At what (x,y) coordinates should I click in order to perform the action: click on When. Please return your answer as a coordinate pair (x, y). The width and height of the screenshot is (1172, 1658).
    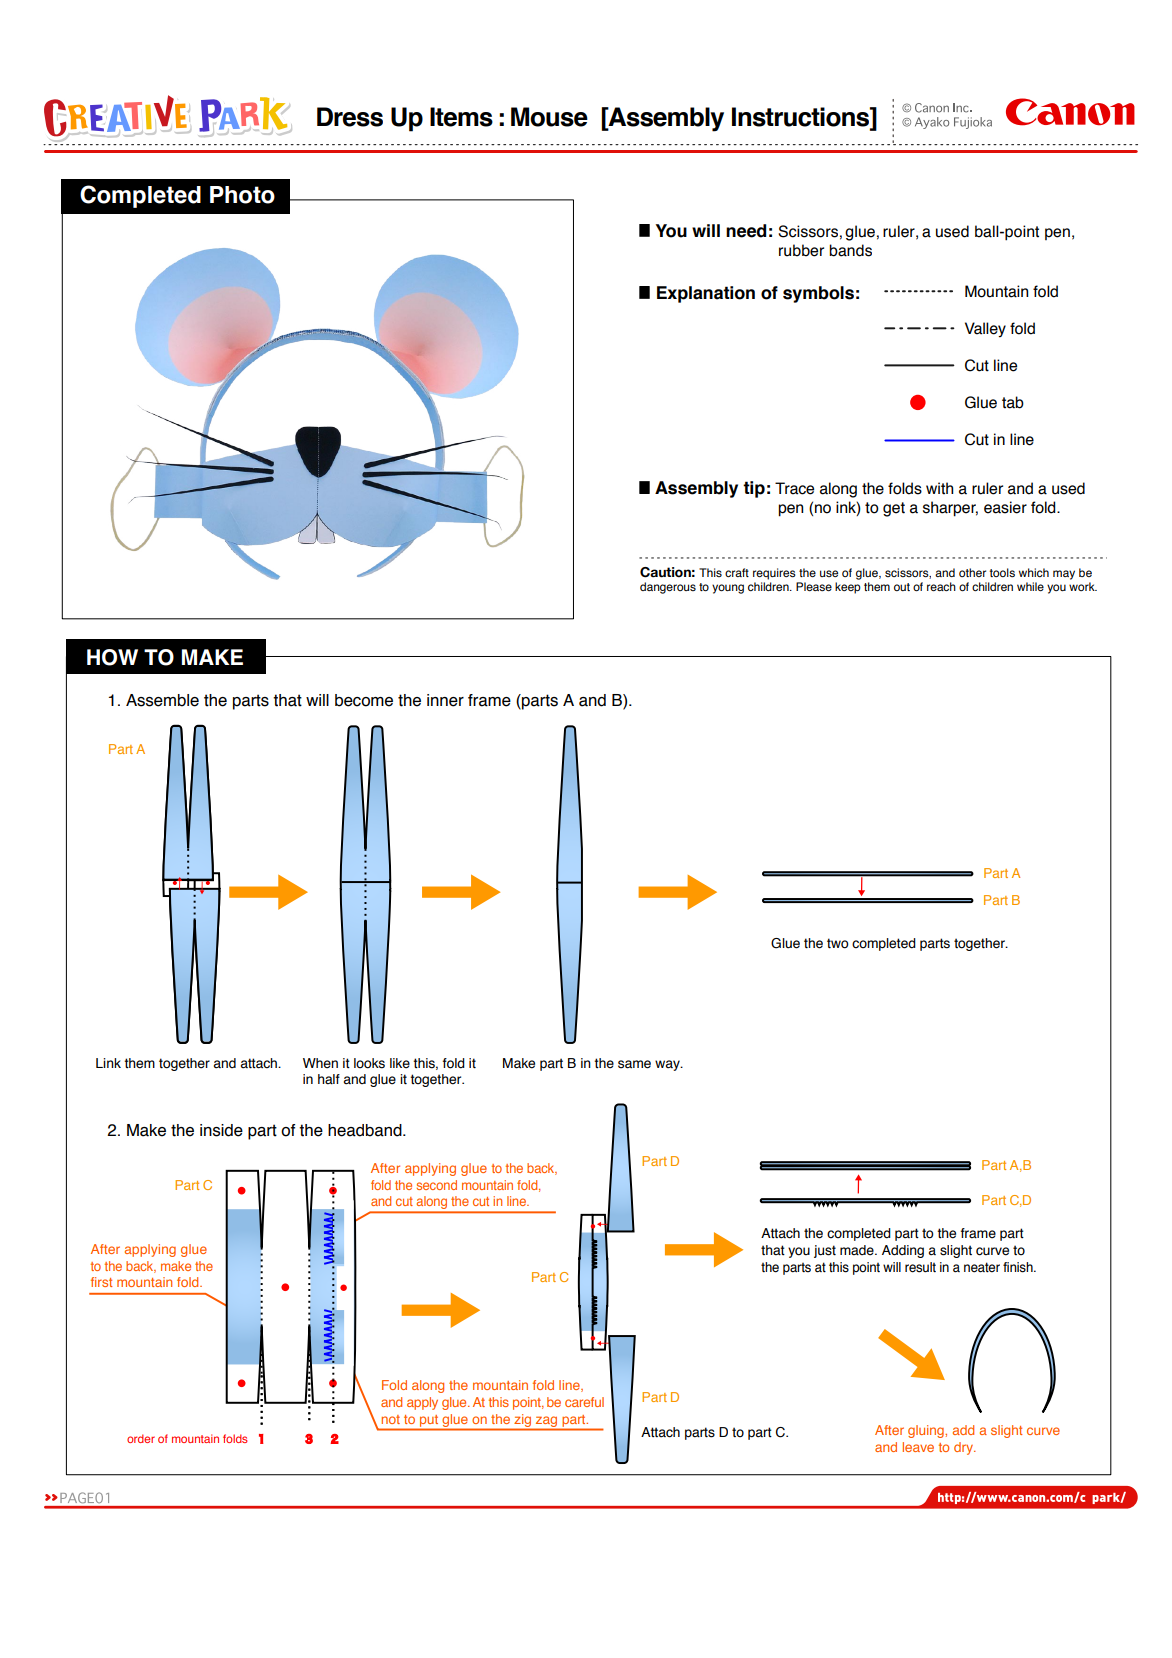
    Looking at the image, I should click on (320, 1063).
